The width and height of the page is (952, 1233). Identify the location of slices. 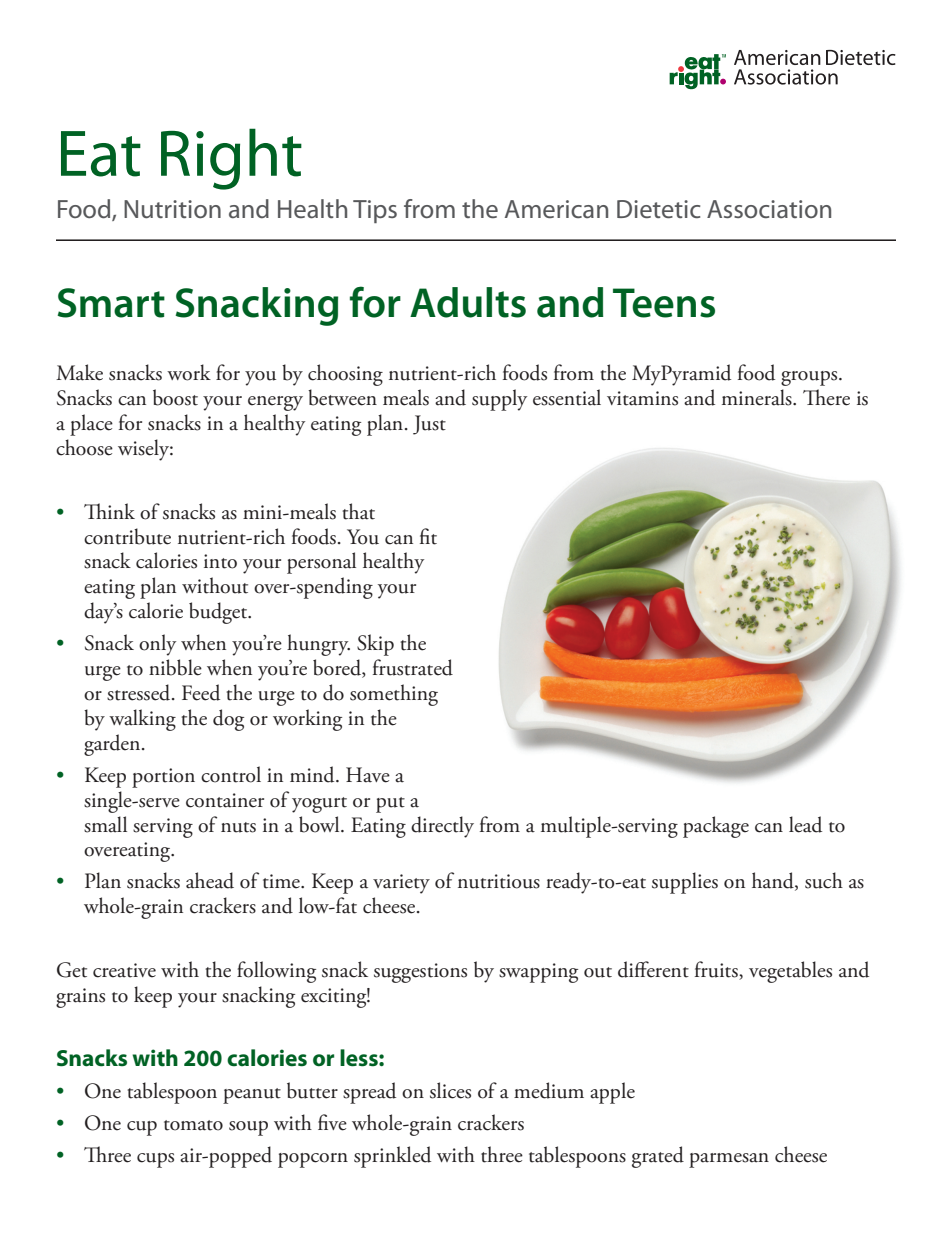
(450, 1090).
